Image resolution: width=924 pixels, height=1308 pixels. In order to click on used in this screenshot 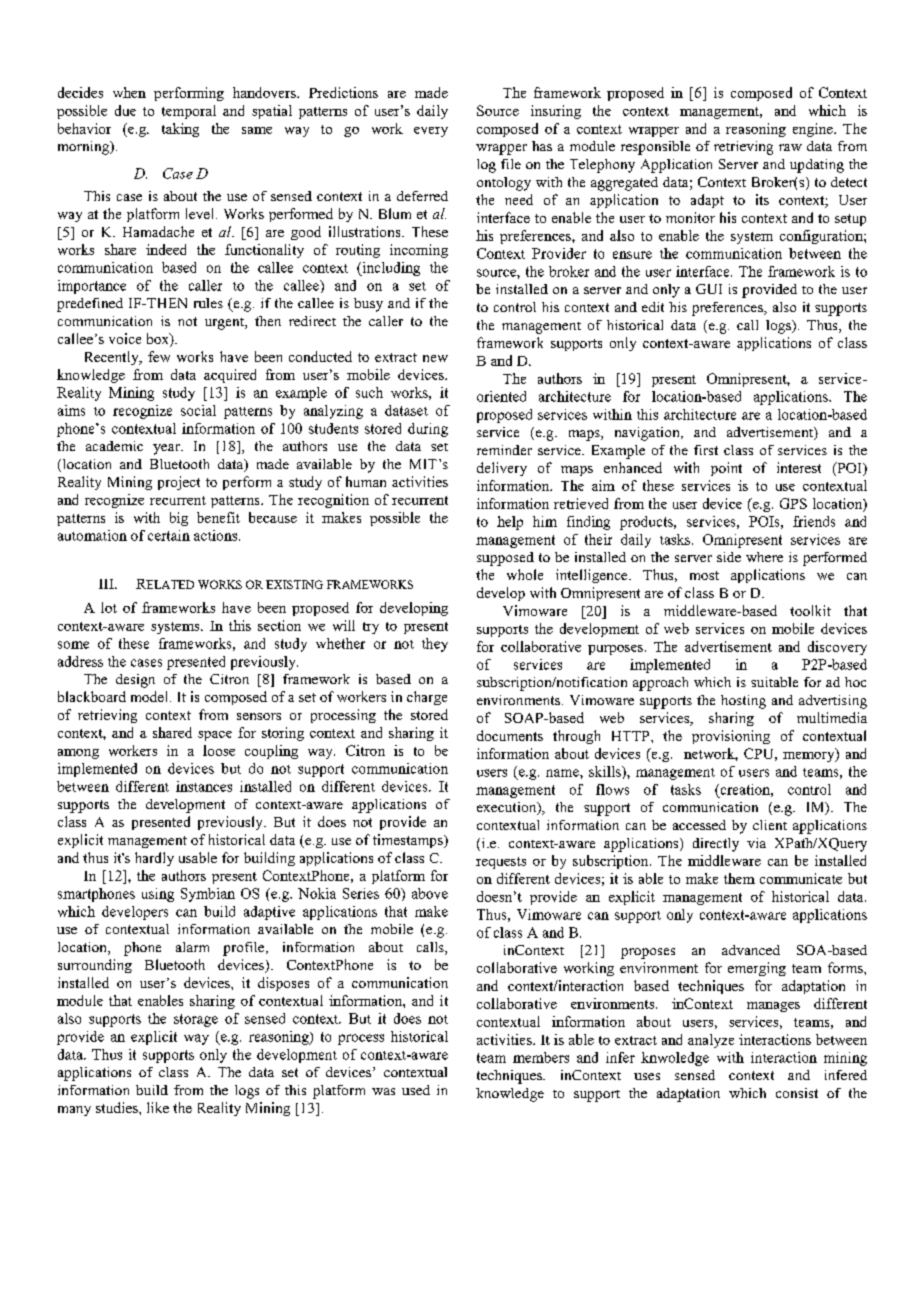, I will do `click(416, 1090)`.
